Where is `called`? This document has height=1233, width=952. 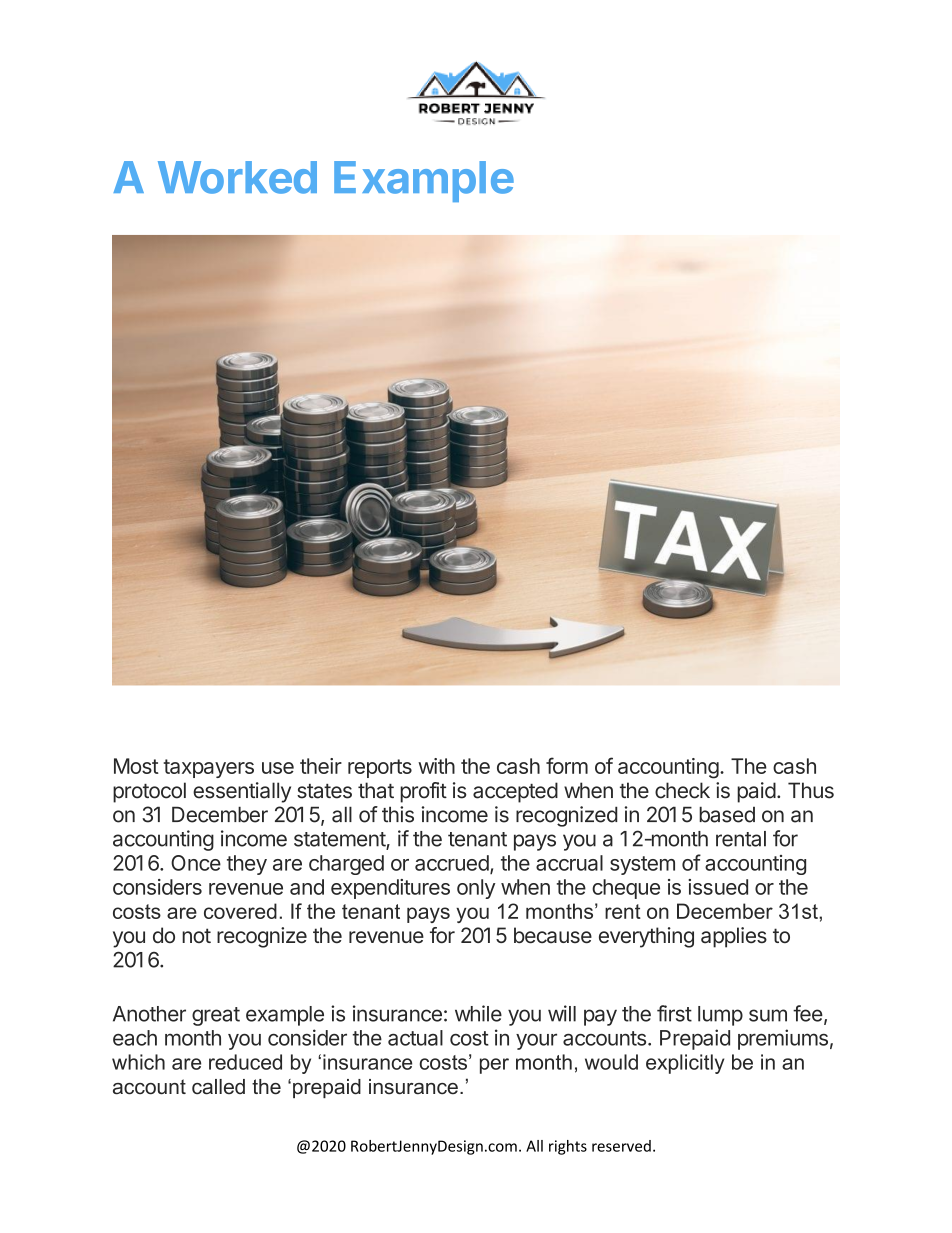
called is located at coordinates (218, 1087).
